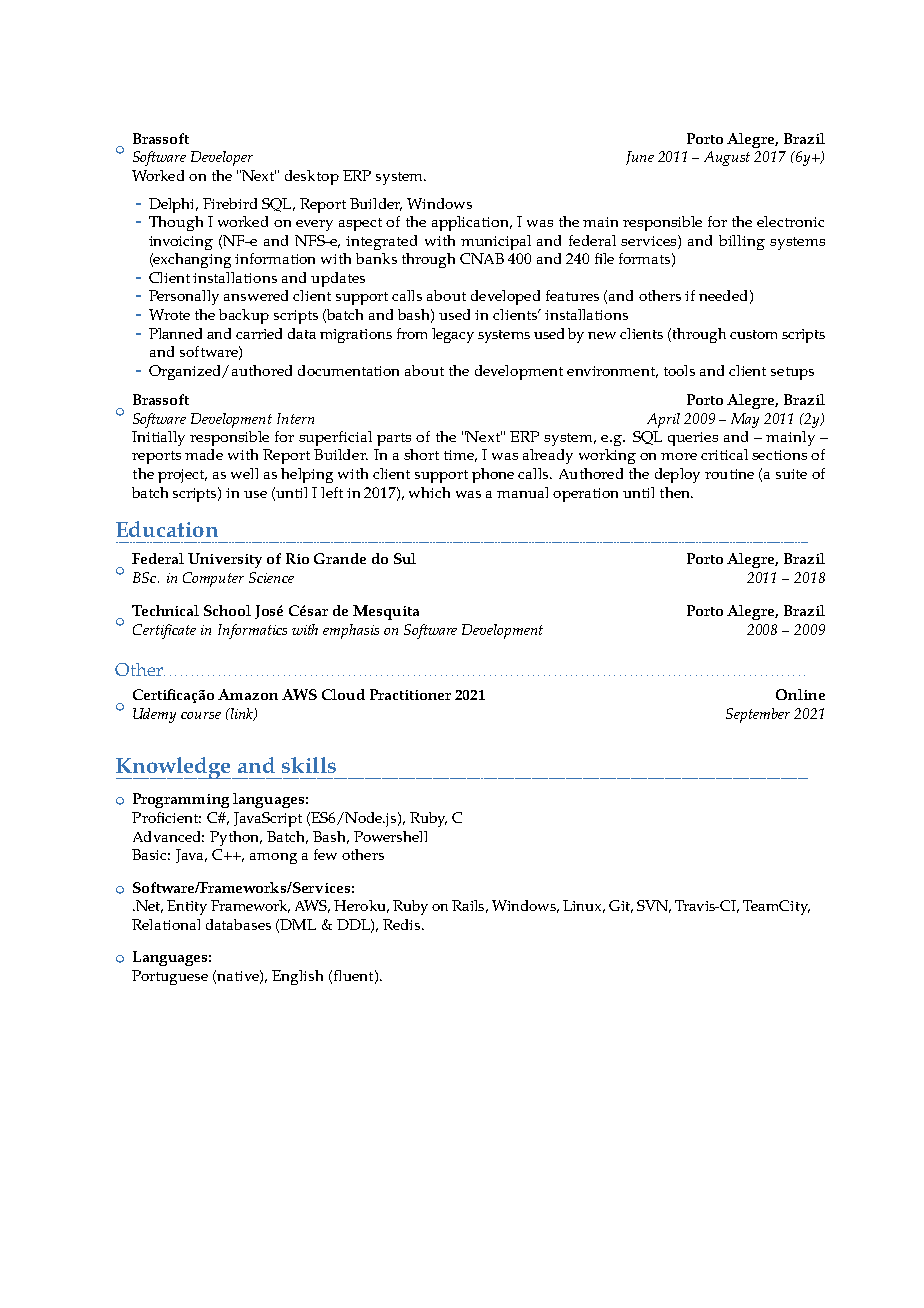  Describe the element at coordinates (403, 924) in the screenshot. I see `Redis` at that location.
